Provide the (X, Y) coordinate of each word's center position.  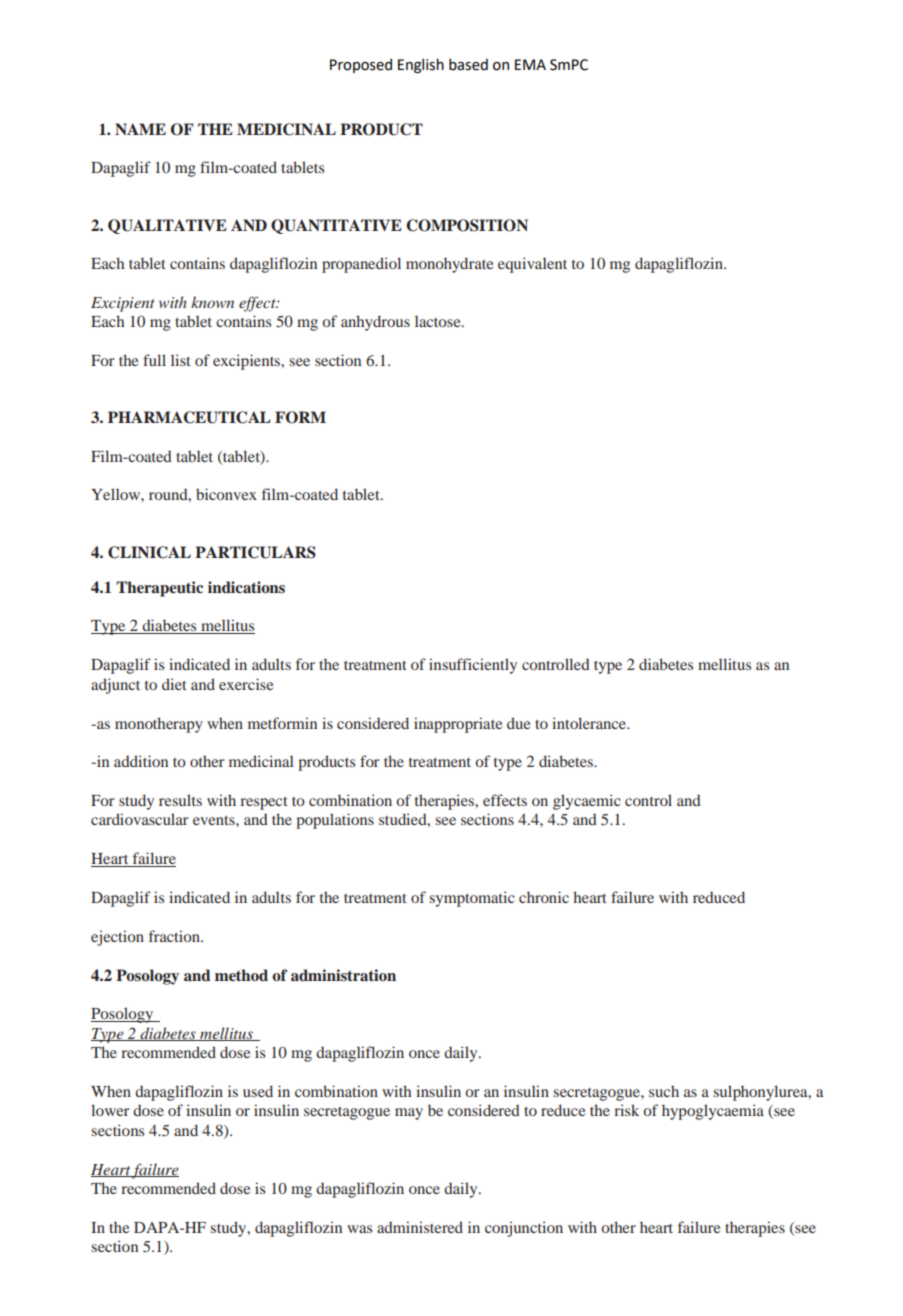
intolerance (590, 723)
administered (420, 1227)
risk (626, 1110)
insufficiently (473, 666)
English (421, 65)
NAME (140, 129)
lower (110, 1110)
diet (174, 684)
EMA (530, 64)
